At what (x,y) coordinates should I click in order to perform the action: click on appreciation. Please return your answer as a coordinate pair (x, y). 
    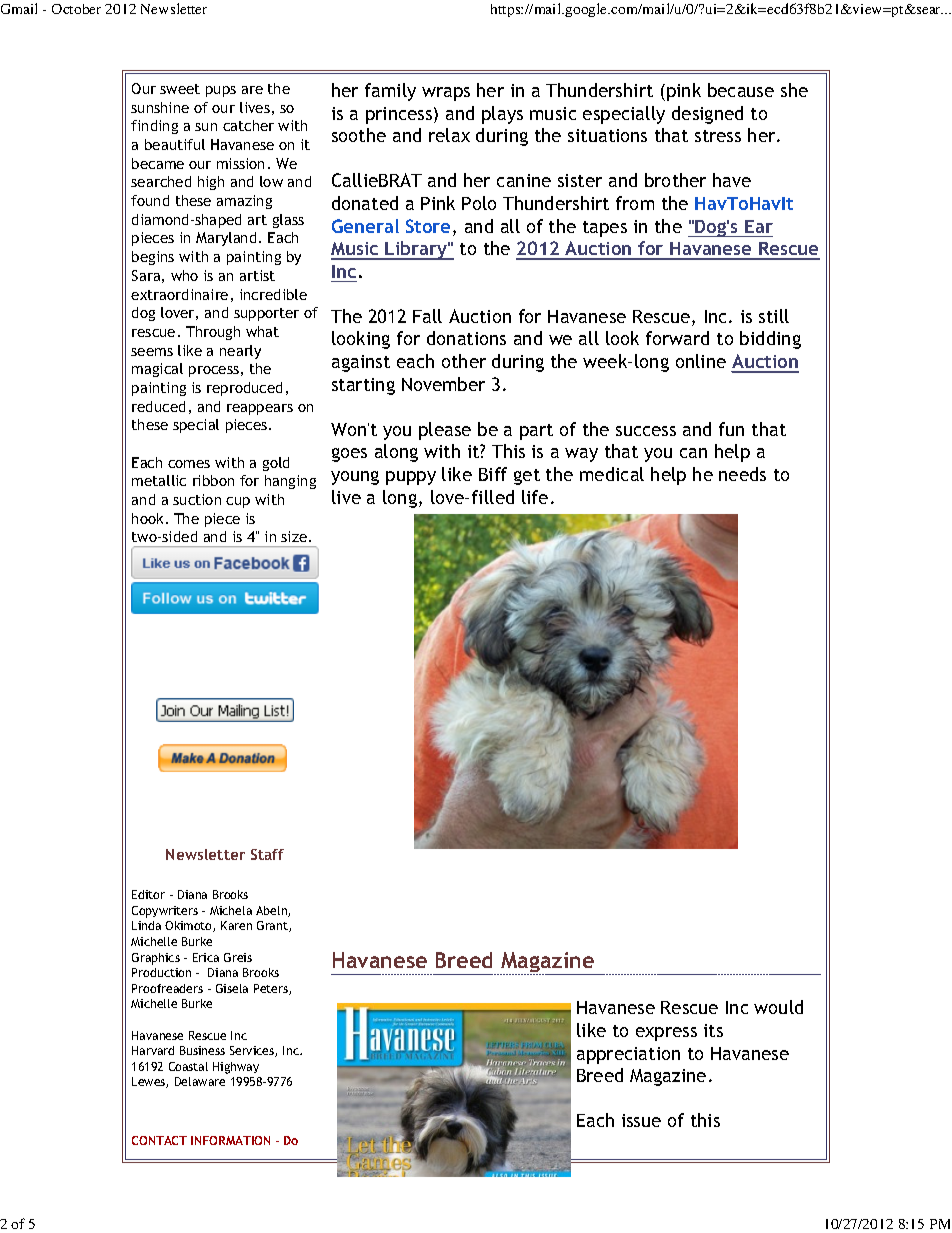
    Looking at the image, I should click on (628, 1055).
